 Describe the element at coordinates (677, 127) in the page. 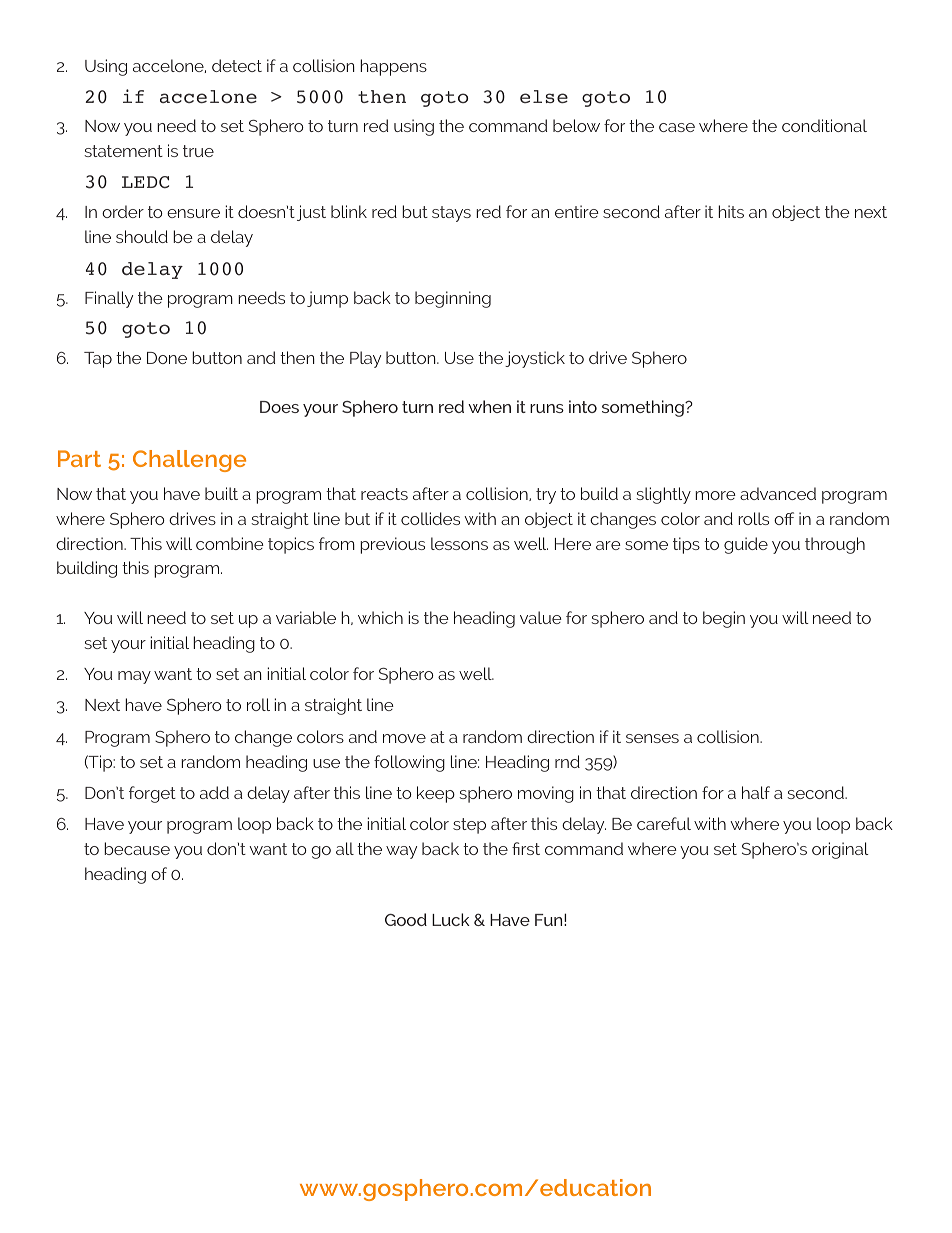

I see `case` at that location.
